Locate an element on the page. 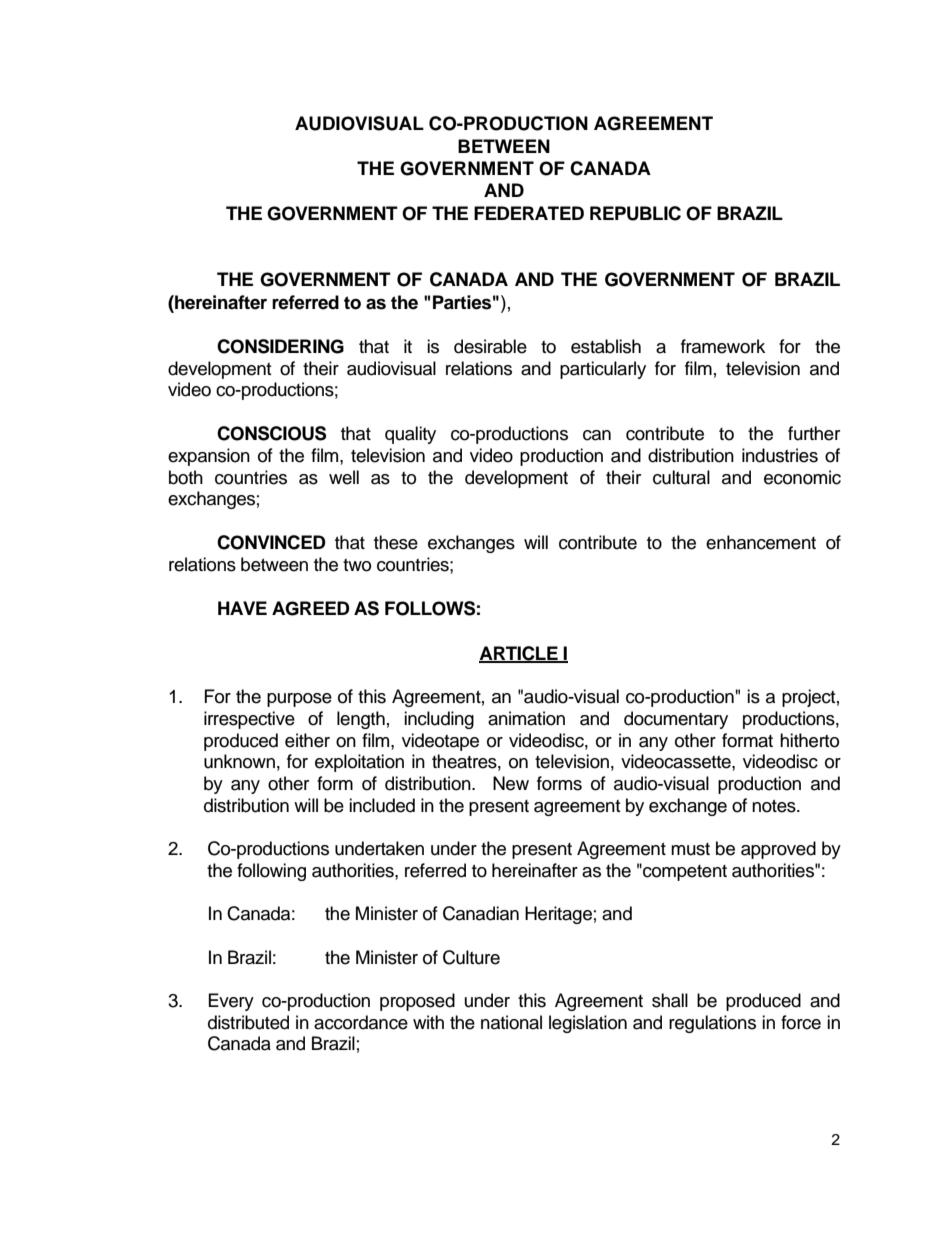  REPUBLIC is located at coordinates (635, 213).
